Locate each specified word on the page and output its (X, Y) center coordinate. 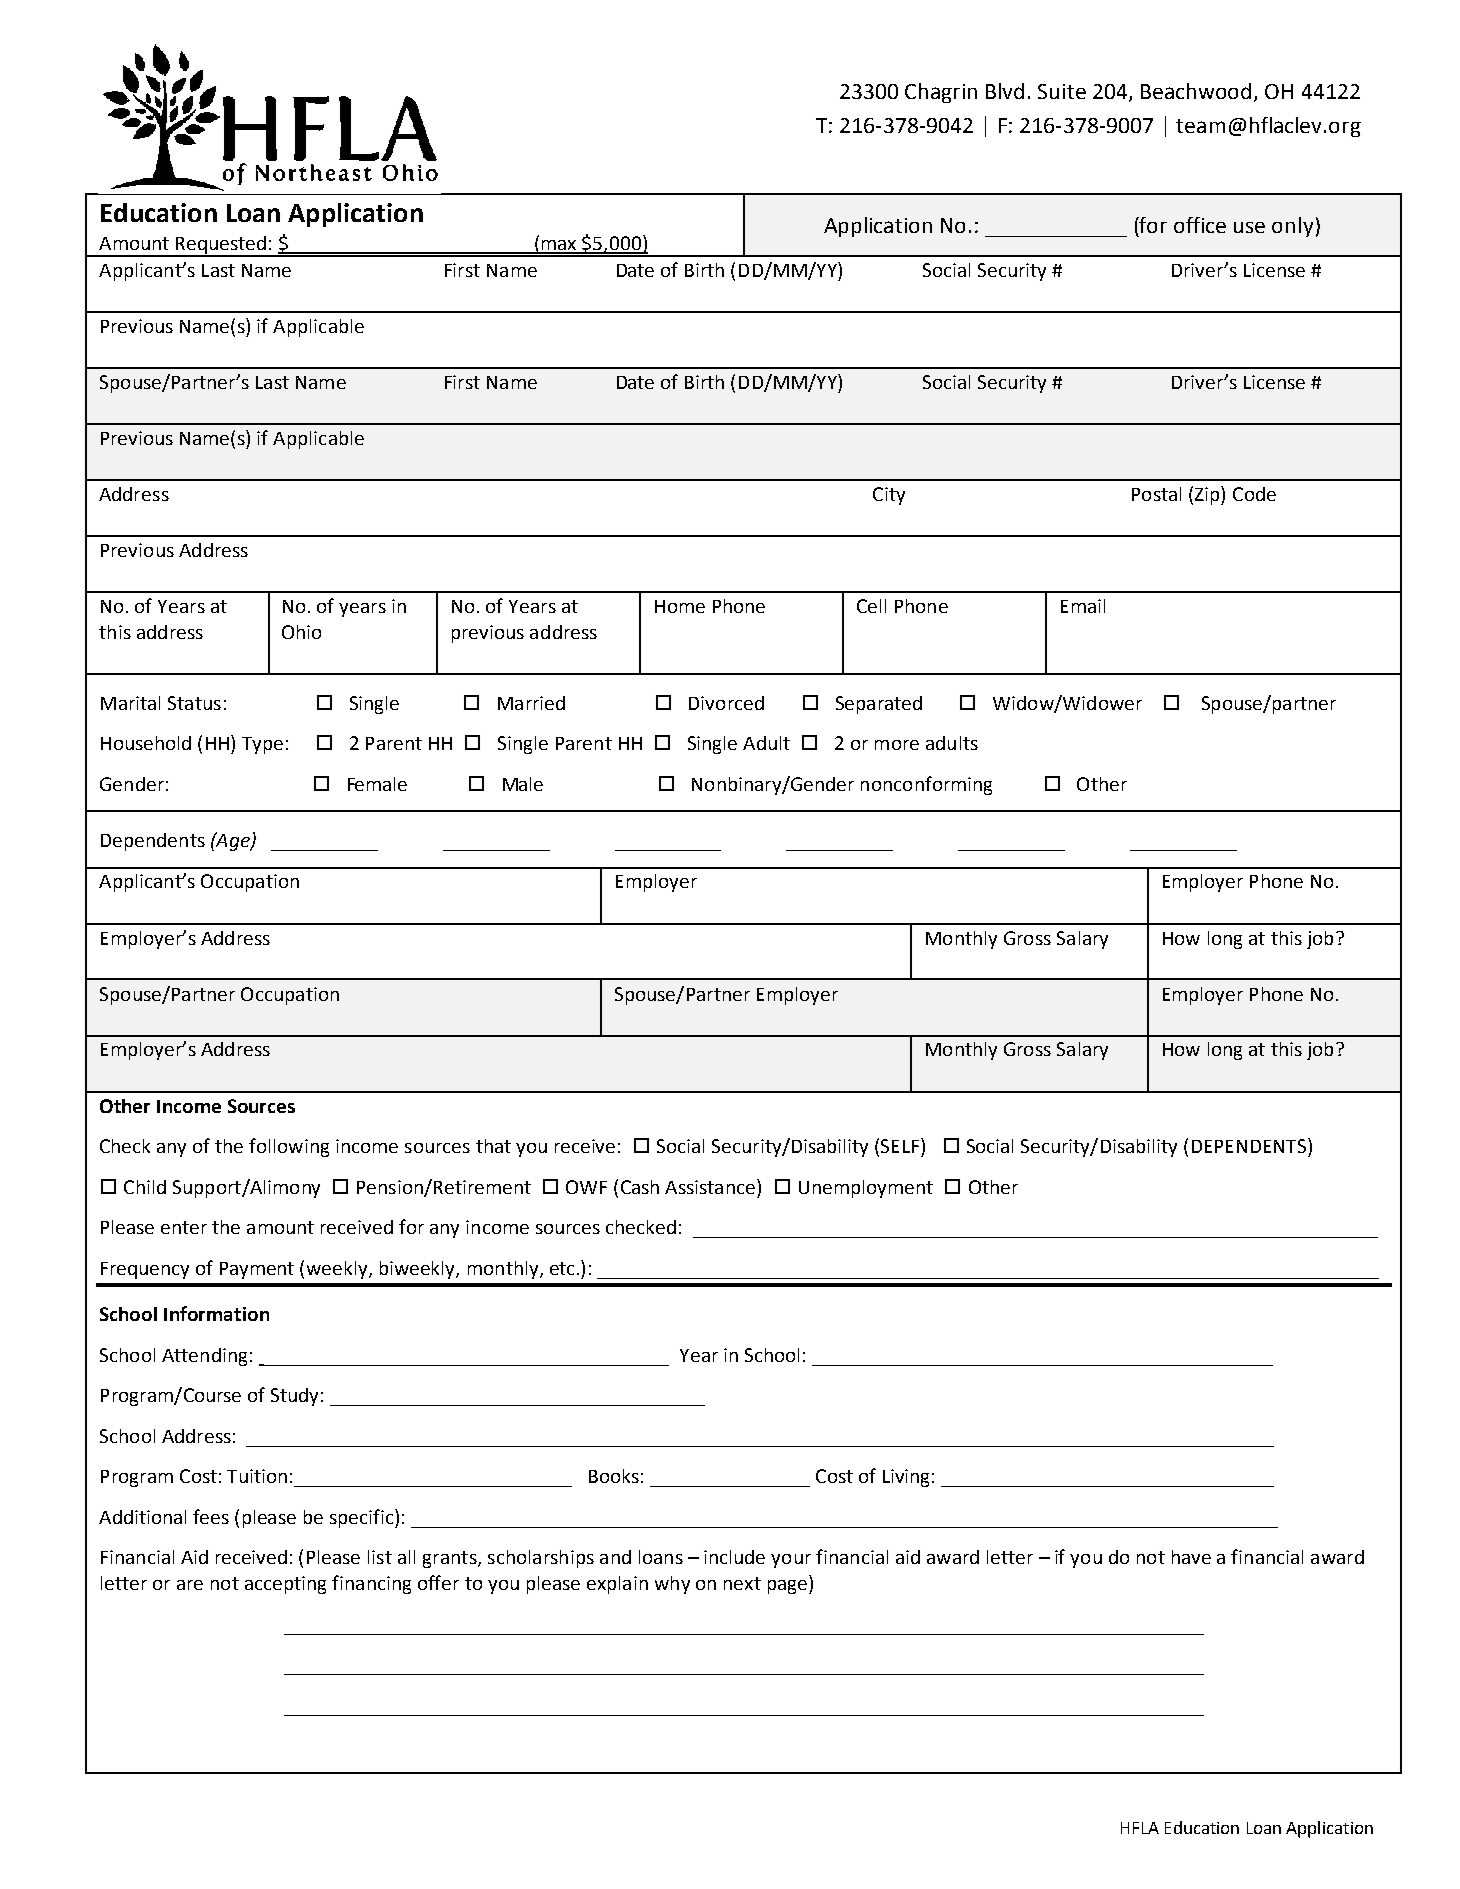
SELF (901, 1145)
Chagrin (941, 93)
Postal (1156, 494)
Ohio (301, 632)
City (889, 496)
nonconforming (926, 785)
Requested (221, 246)
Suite (1062, 91)
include (734, 1557)
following (289, 1147)
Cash (640, 1187)
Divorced (726, 703)
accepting (285, 1585)
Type (262, 745)
